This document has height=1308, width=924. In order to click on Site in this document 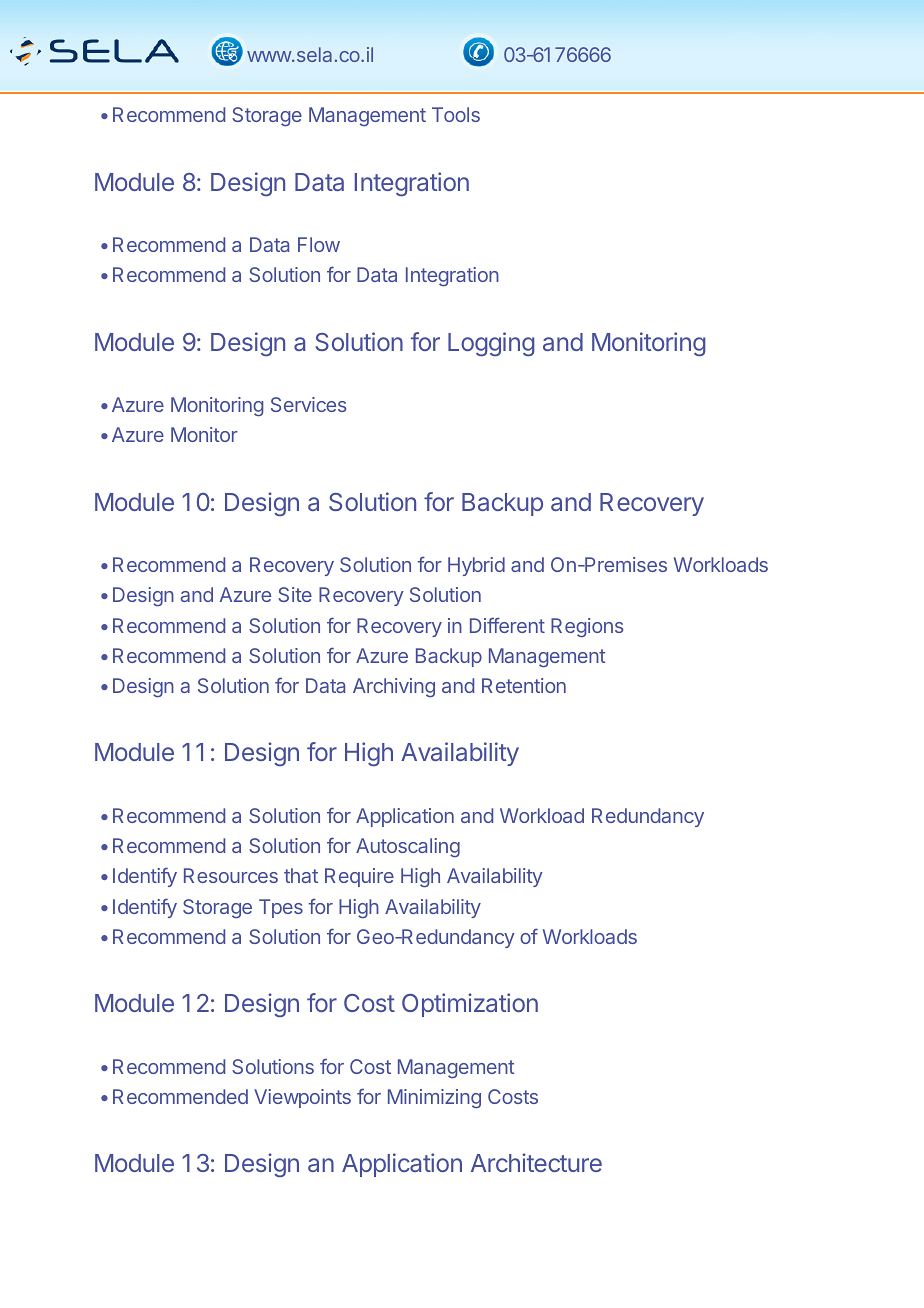, I will do `click(295, 594)`.
